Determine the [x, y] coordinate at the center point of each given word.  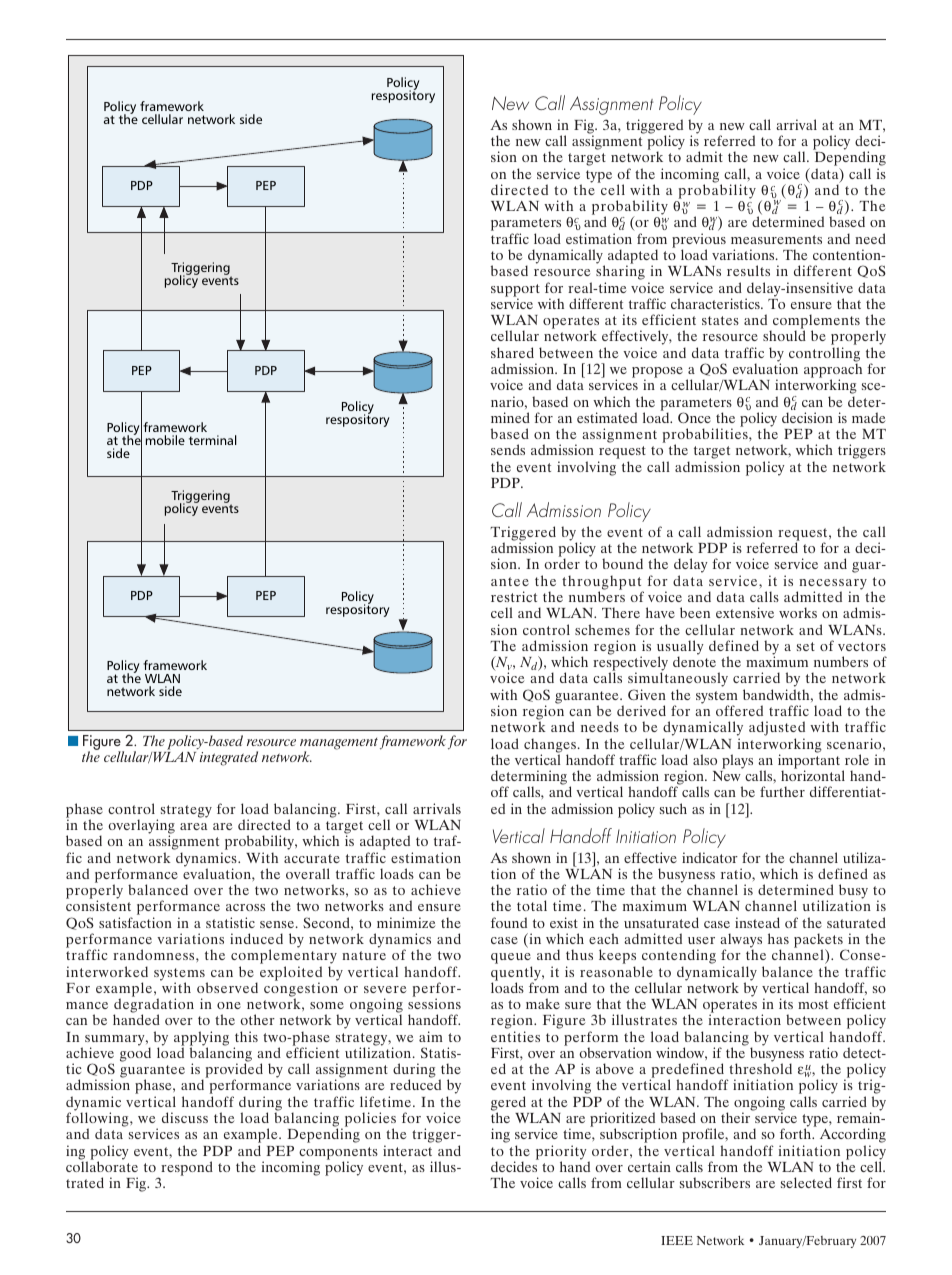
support [515, 291]
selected [806, 1182]
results [748, 270]
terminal [213, 440]
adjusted [777, 730]
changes [550, 746]
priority [561, 1153]
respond [187, 1168]
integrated [229, 758]
